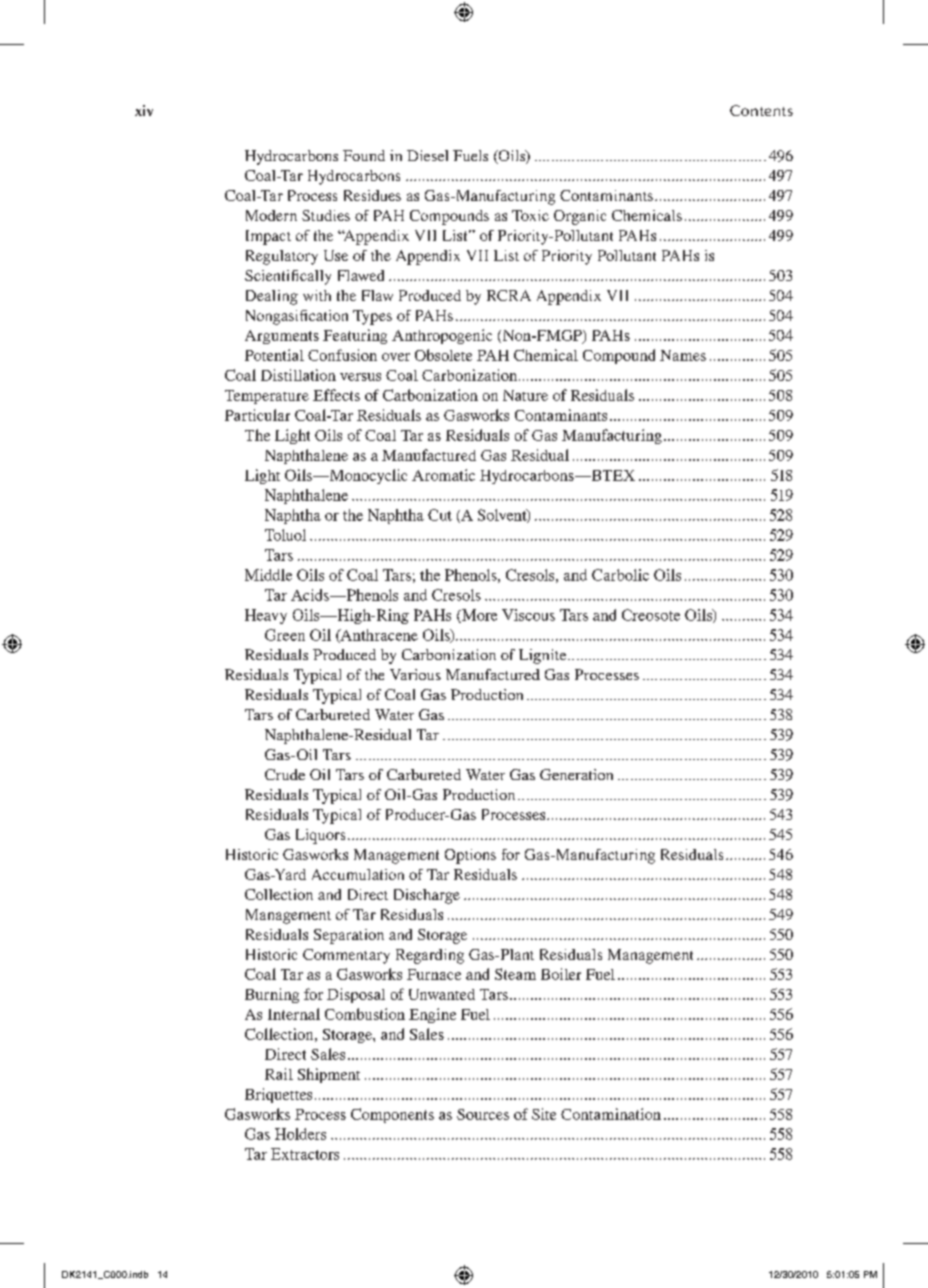 This image has width=928, height=1288. I want to click on Holders, so click(300, 1134).
